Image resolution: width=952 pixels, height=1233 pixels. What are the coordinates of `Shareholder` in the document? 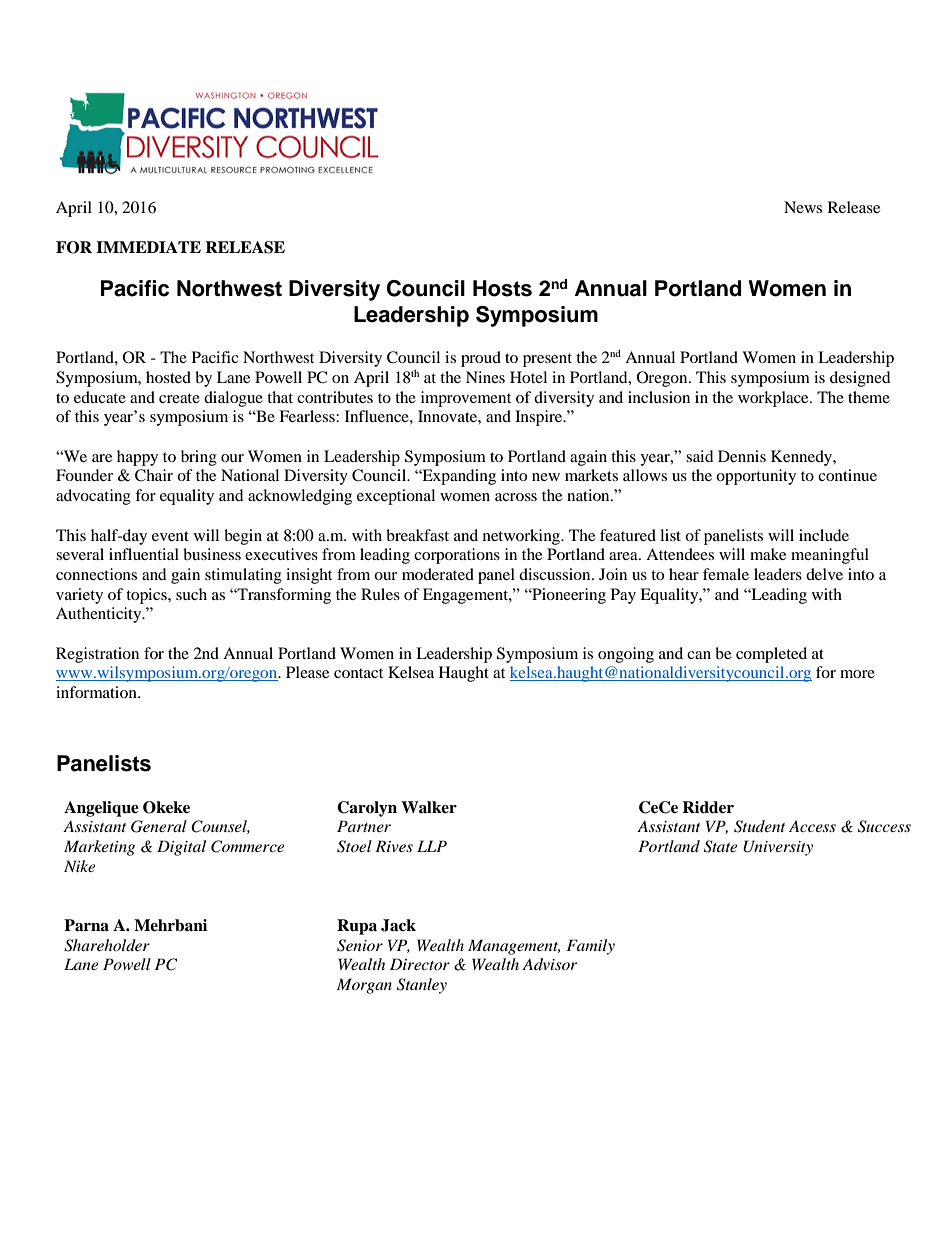 It's located at (107, 945).
